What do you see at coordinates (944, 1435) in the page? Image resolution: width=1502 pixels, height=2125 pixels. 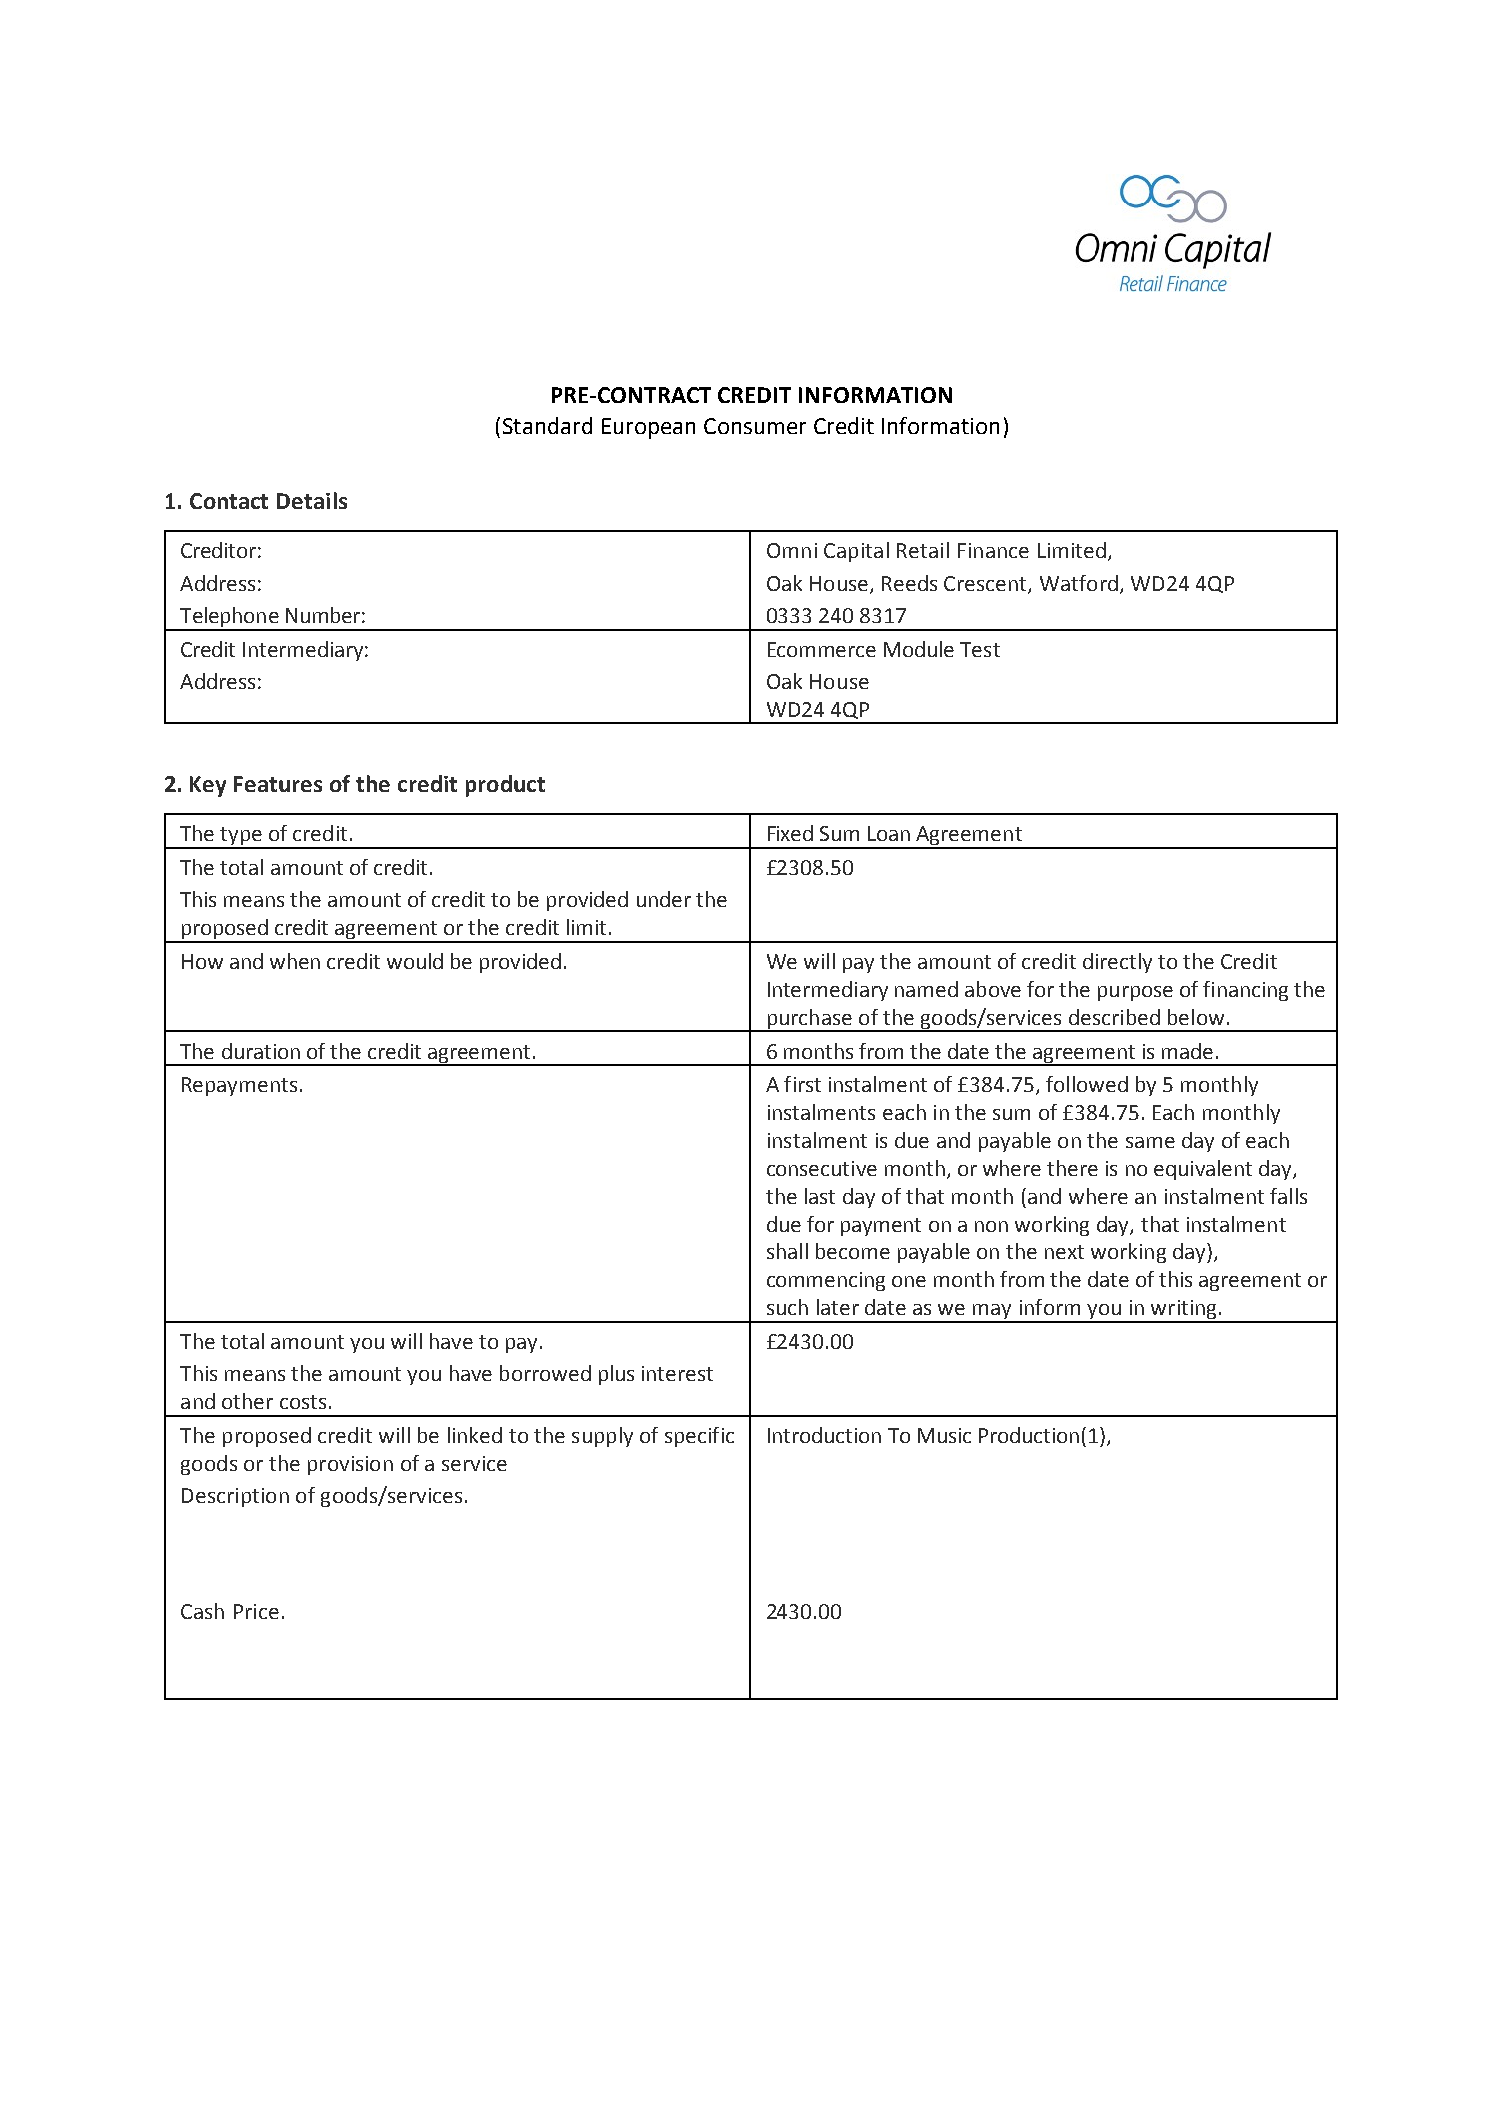 I see `Music` at bounding box center [944, 1435].
